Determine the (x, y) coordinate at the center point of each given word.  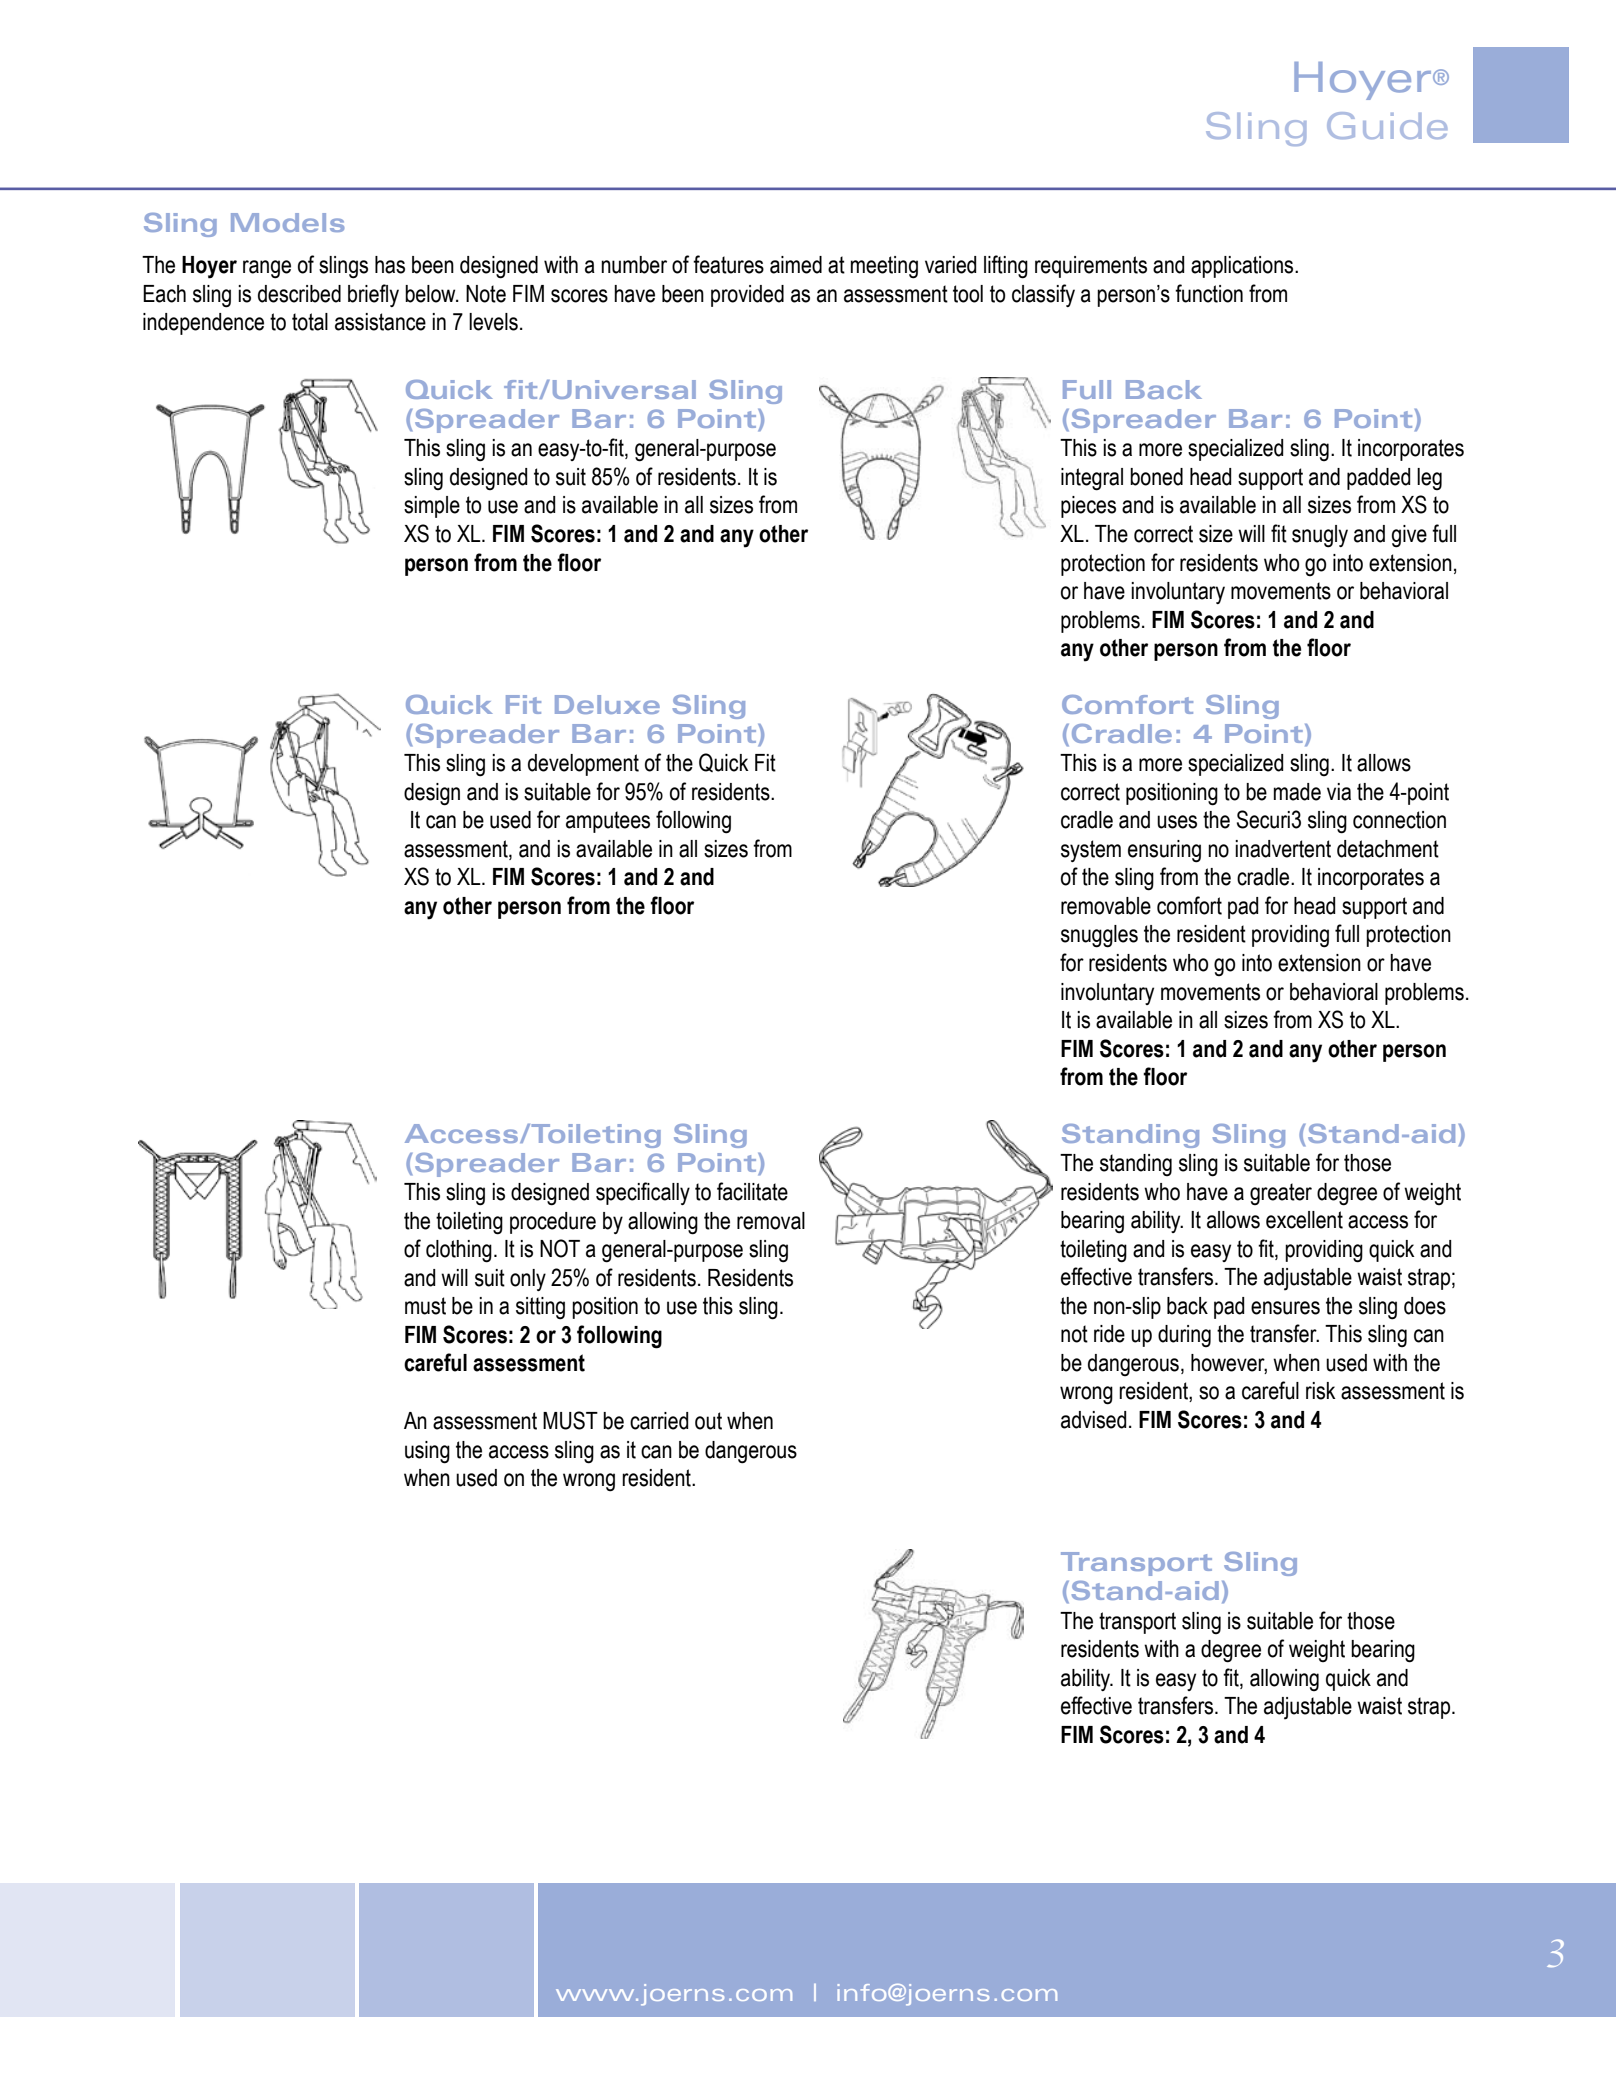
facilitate (752, 1191)
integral (1092, 479)
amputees (608, 822)
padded (1379, 479)
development (583, 765)
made (1297, 792)
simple (432, 507)
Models (287, 222)
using (427, 1452)
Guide (1387, 125)
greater (1281, 1194)
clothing (459, 1251)
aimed (796, 265)
